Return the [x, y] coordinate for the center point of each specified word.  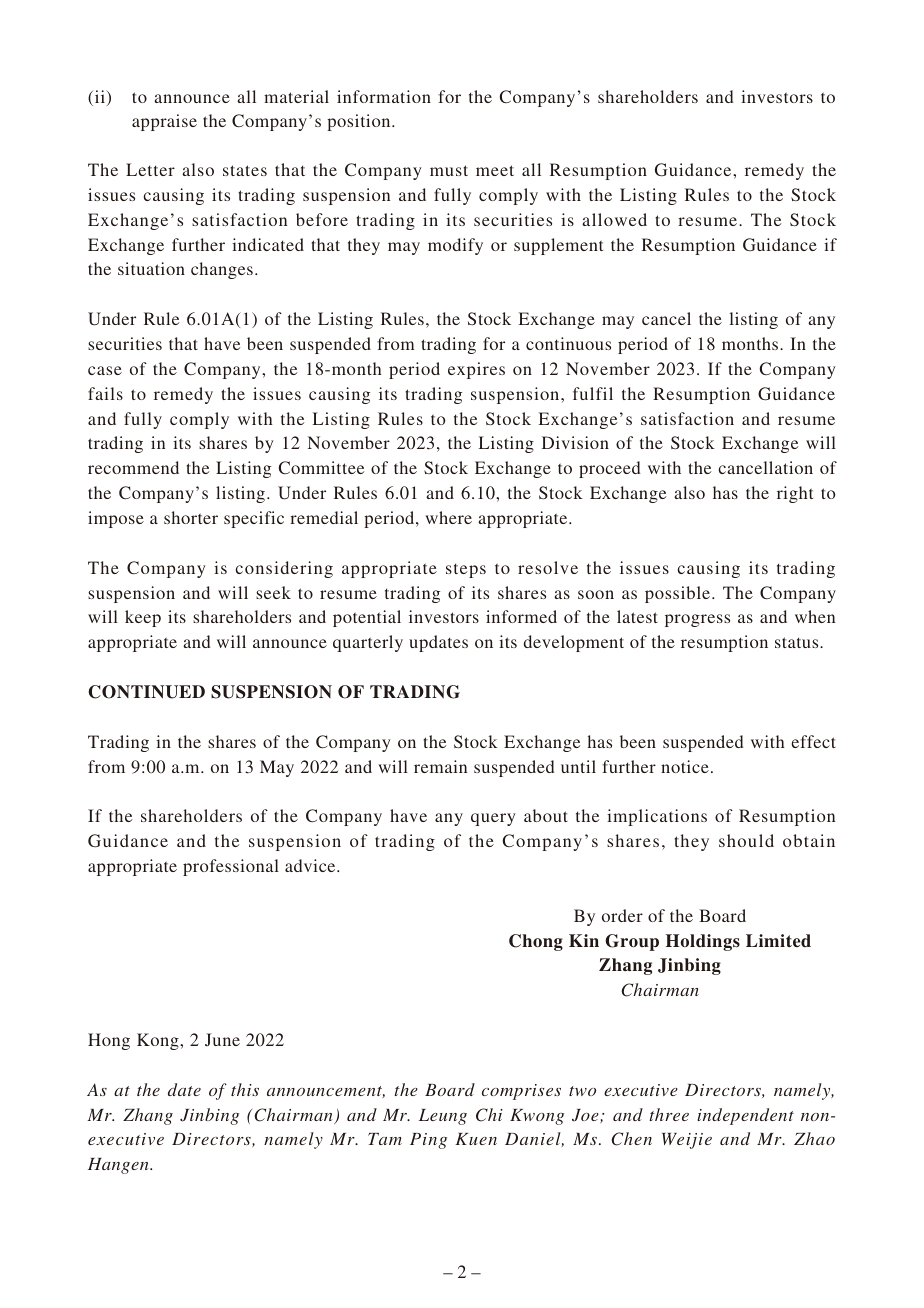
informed [521, 616]
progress [697, 620]
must [449, 170]
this [245, 1089]
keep [143, 618]
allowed [614, 219]
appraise [164, 122]
